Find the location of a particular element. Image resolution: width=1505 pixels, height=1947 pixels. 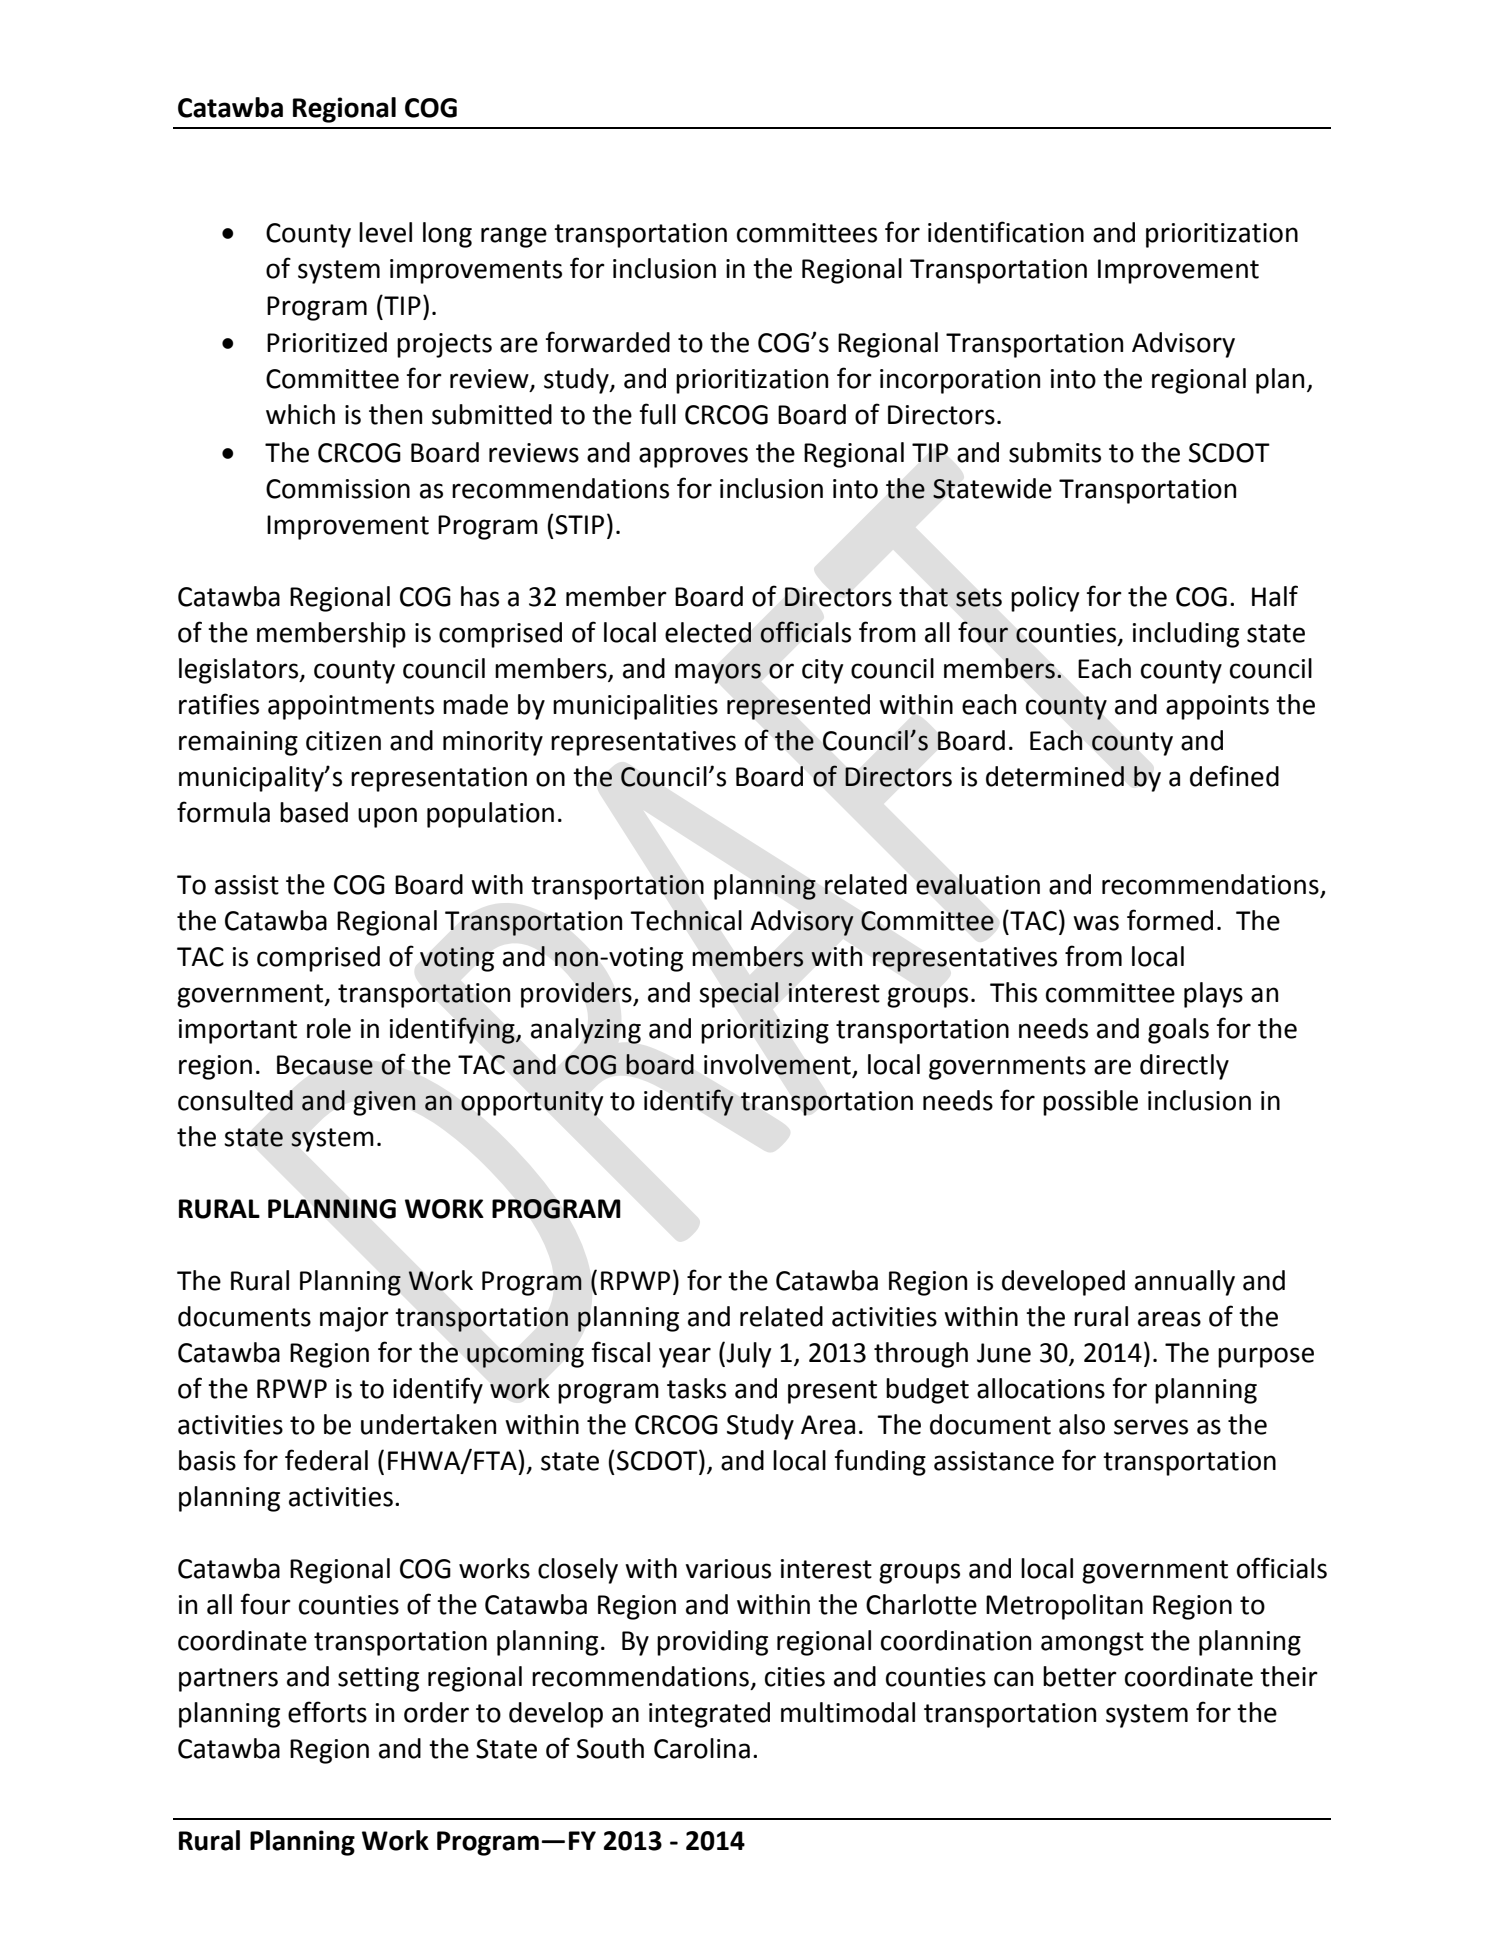

level is located at coordinates (385, 232).
